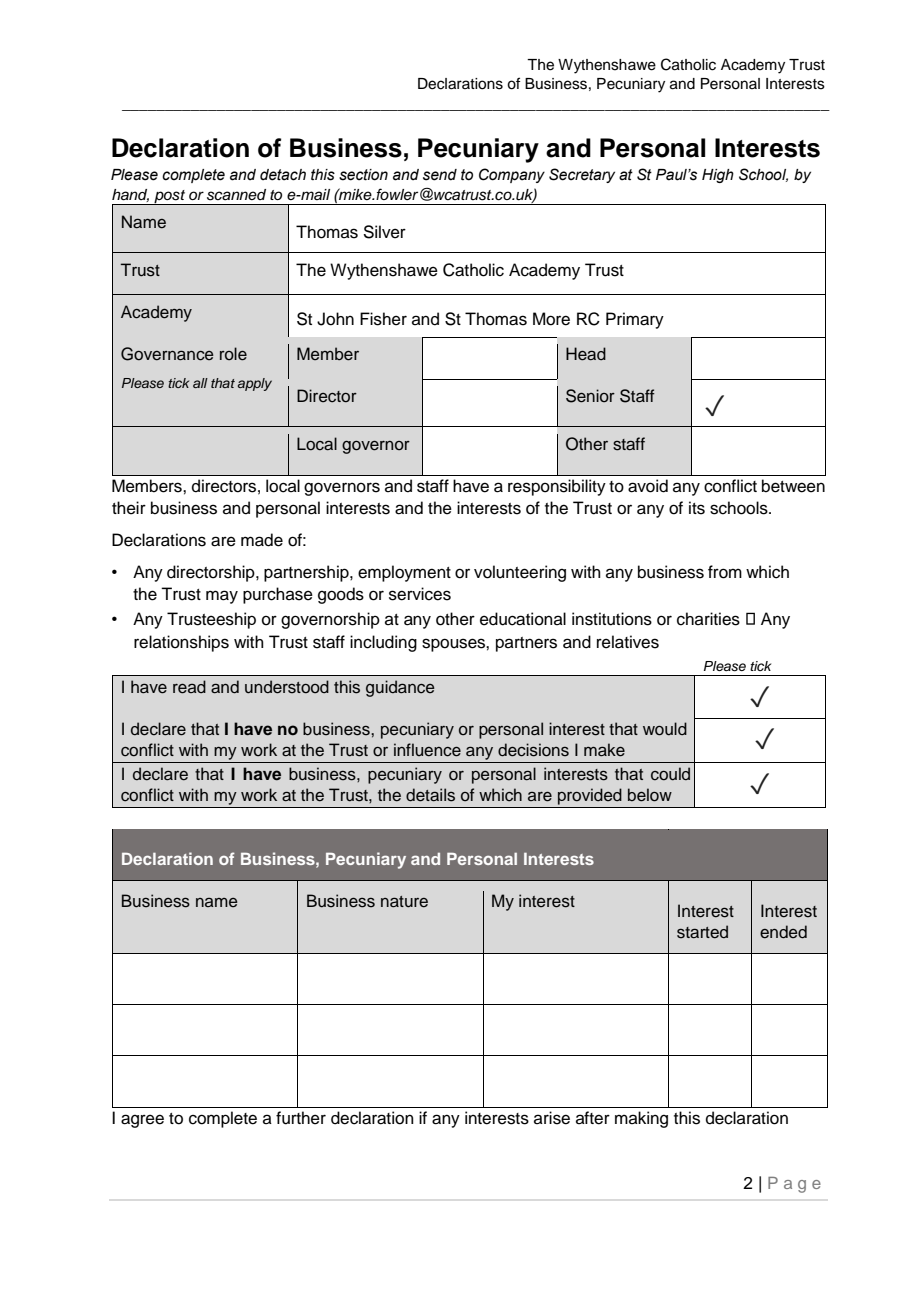 The height and width of the page is (1308, 924). What do you see at coordinates (718, 176) in the page?
I see `High` at bounding box center [718, 176].
